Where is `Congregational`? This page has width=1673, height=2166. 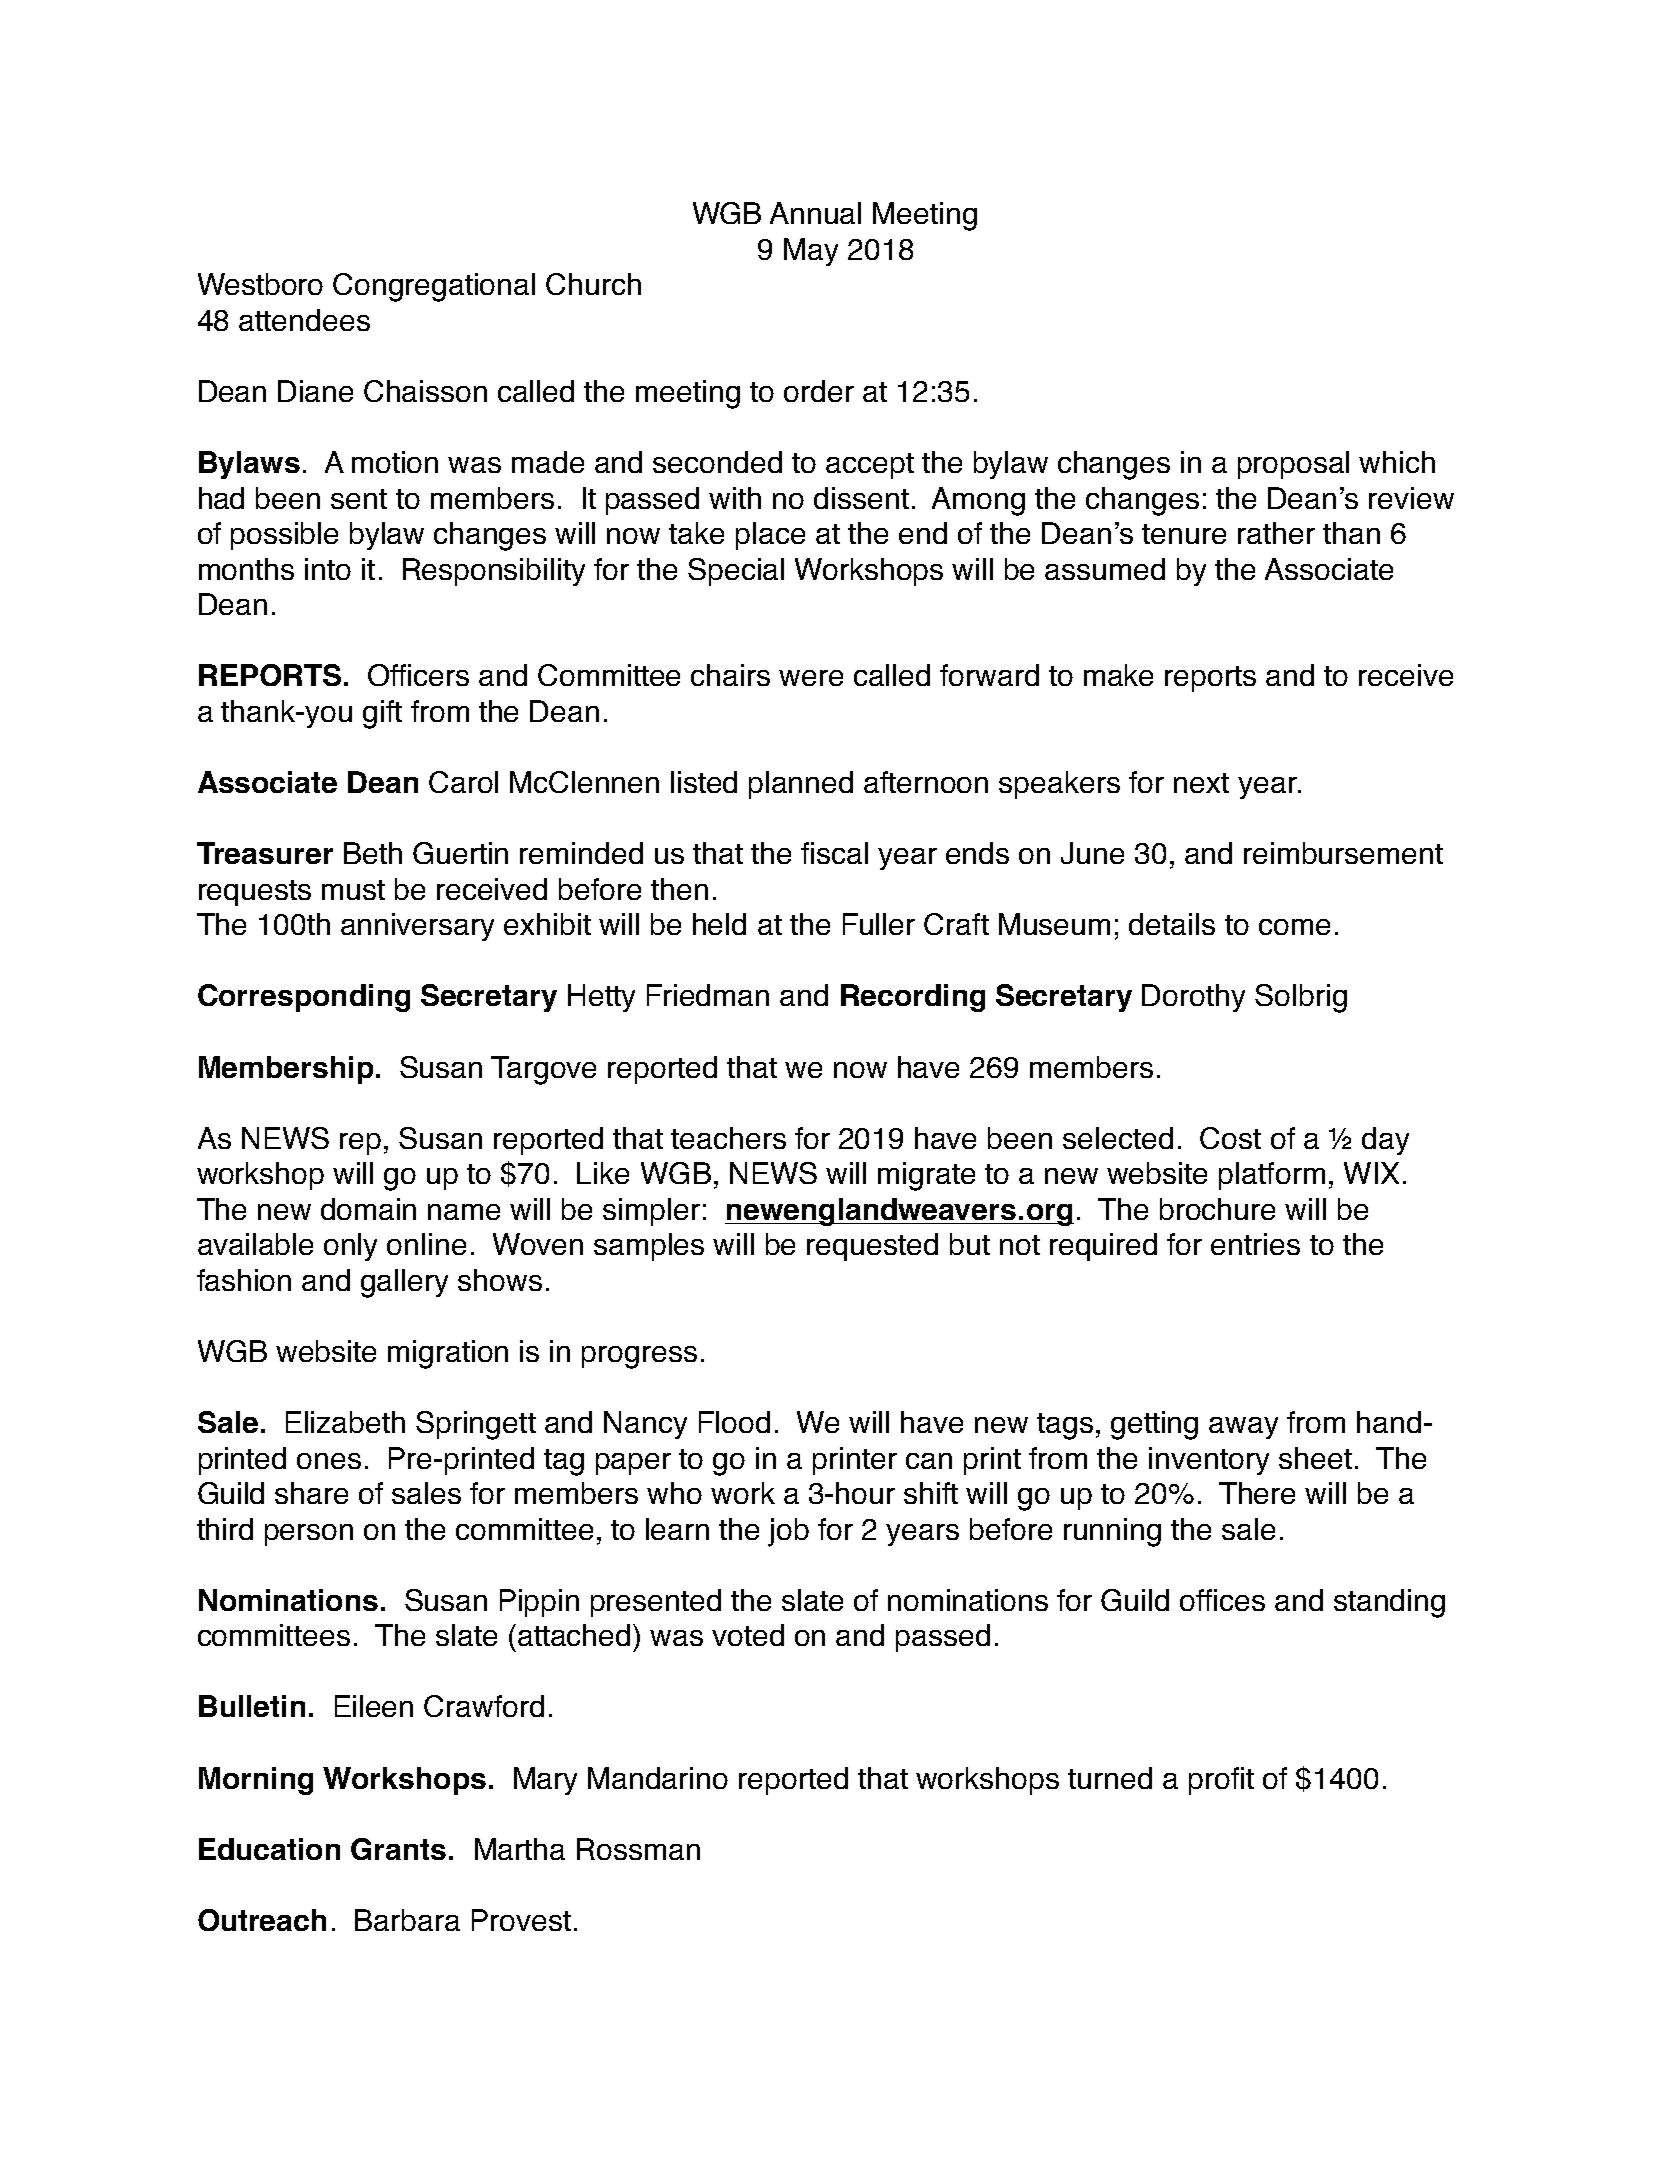
Congregational is located at coordinates (434, 287).
